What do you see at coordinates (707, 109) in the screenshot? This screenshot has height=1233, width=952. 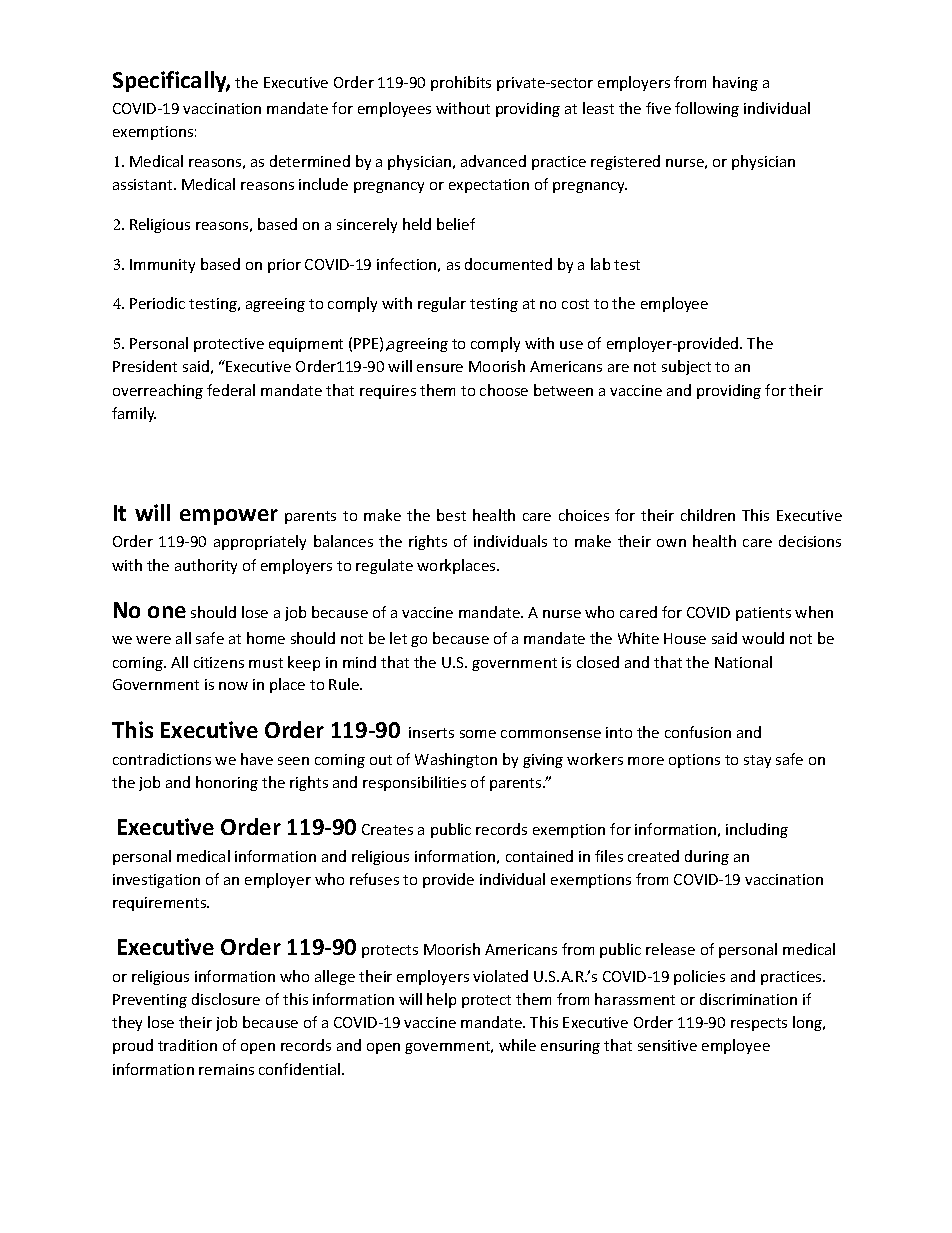 I see `following` at bounding box center [707, 109].
